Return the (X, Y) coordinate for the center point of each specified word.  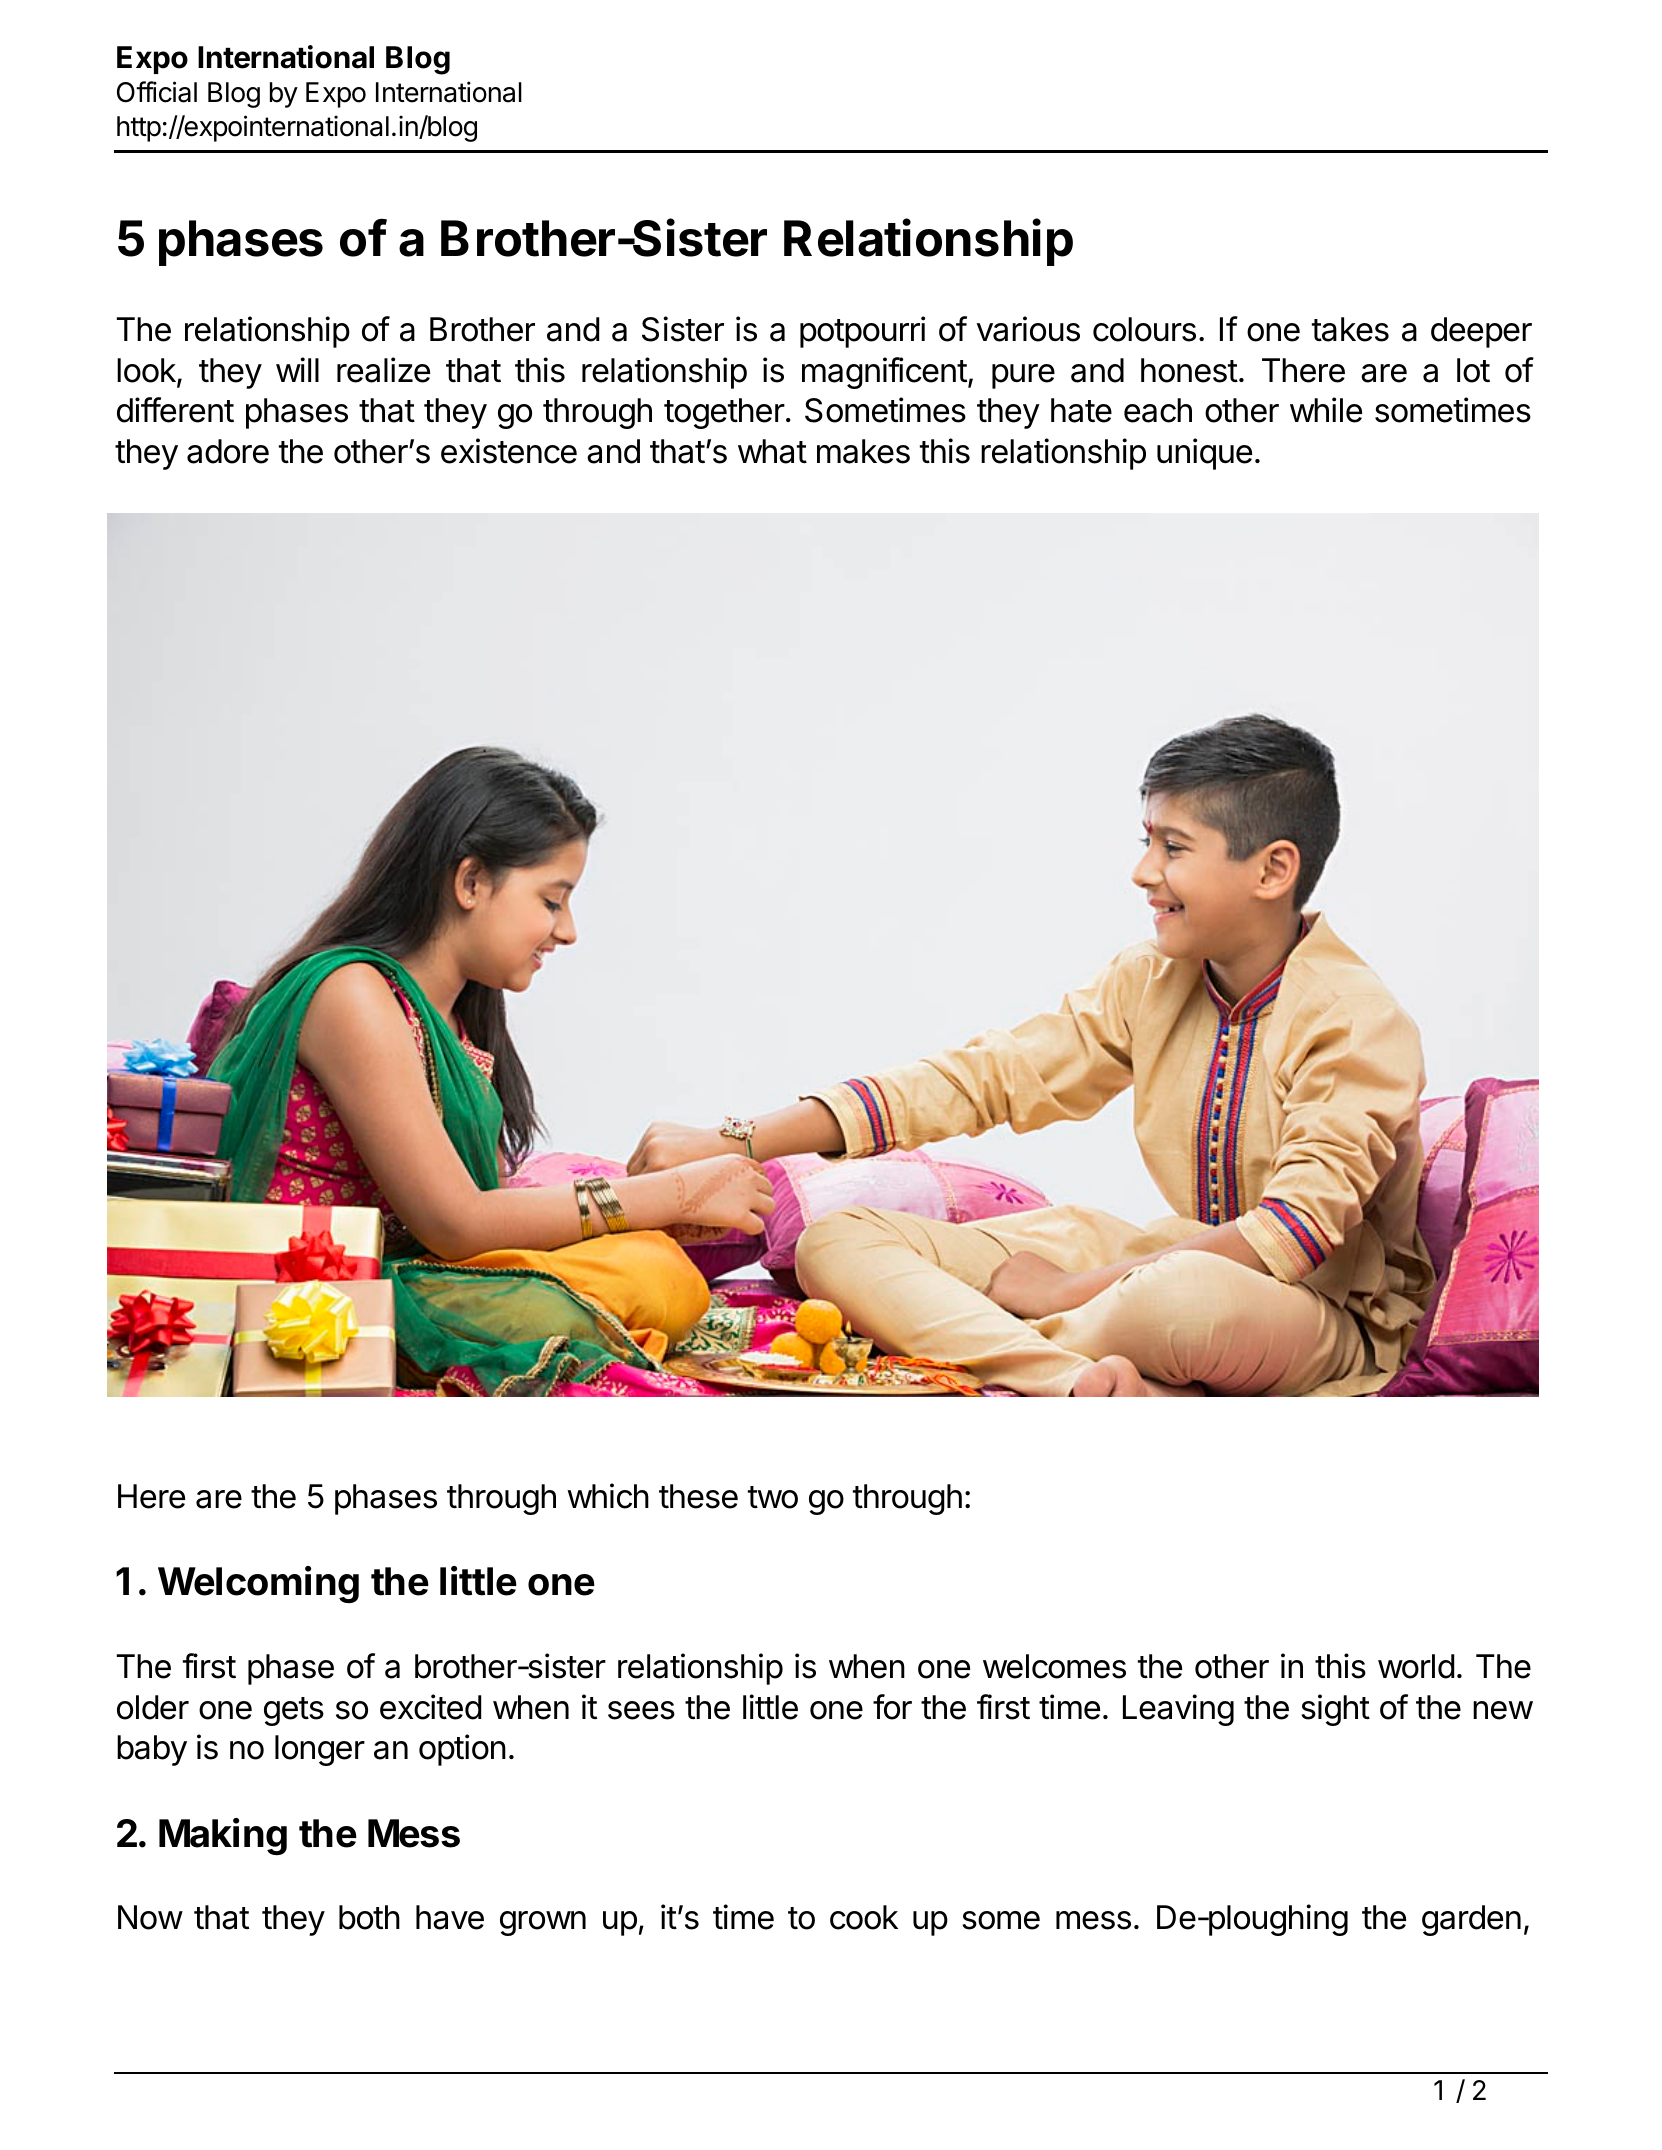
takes (1350, 329)
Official (157, 92)
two (773, 1497)
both (369, 1917)
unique (1204, 454)
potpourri (862, 332)
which (608, 1496)
